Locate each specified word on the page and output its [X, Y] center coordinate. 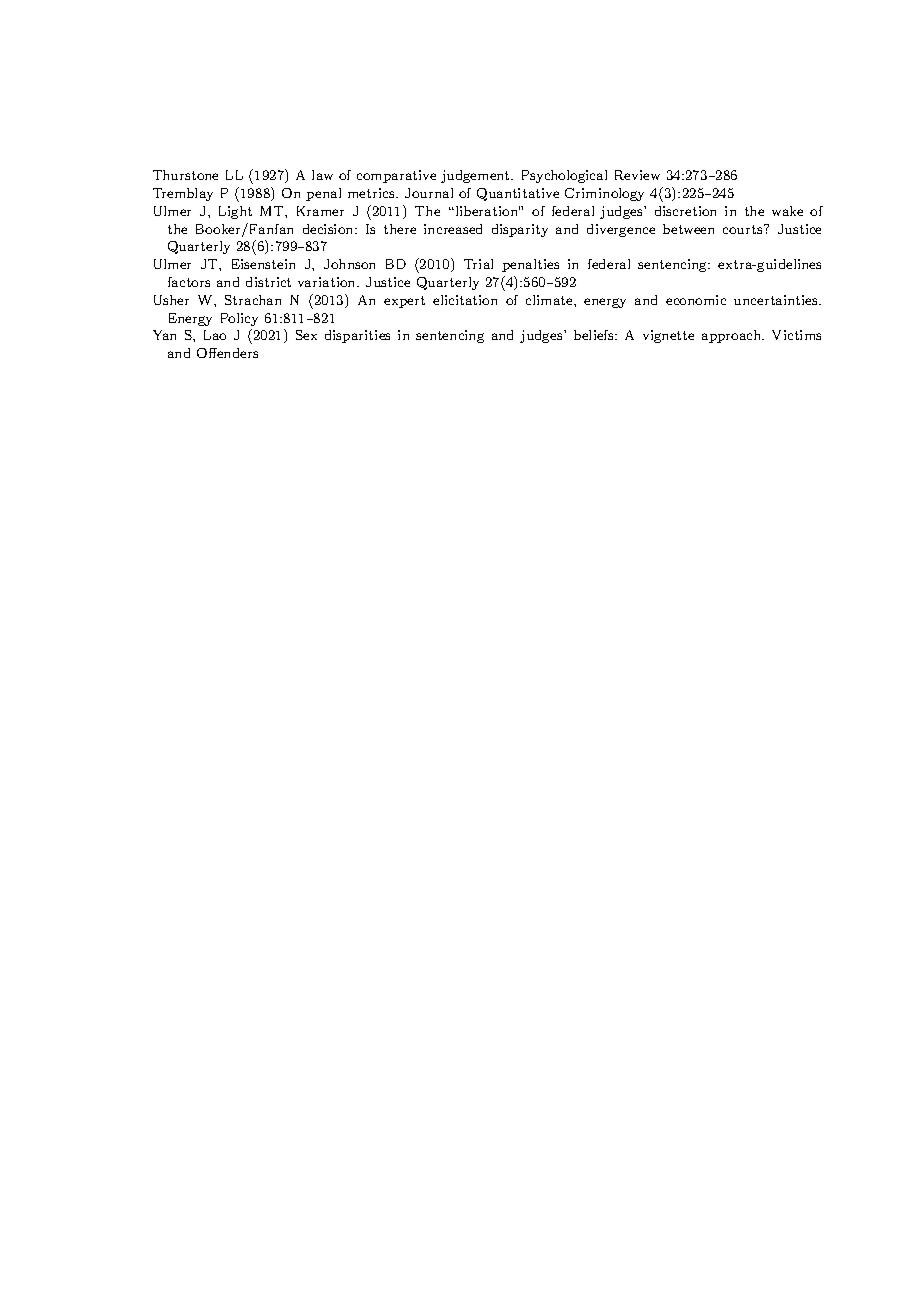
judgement [476, 176]
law [322, 175]
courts [744, 229]
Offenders [227, 353]
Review [637, 175]
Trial [478, 264]
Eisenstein [263, 264]
